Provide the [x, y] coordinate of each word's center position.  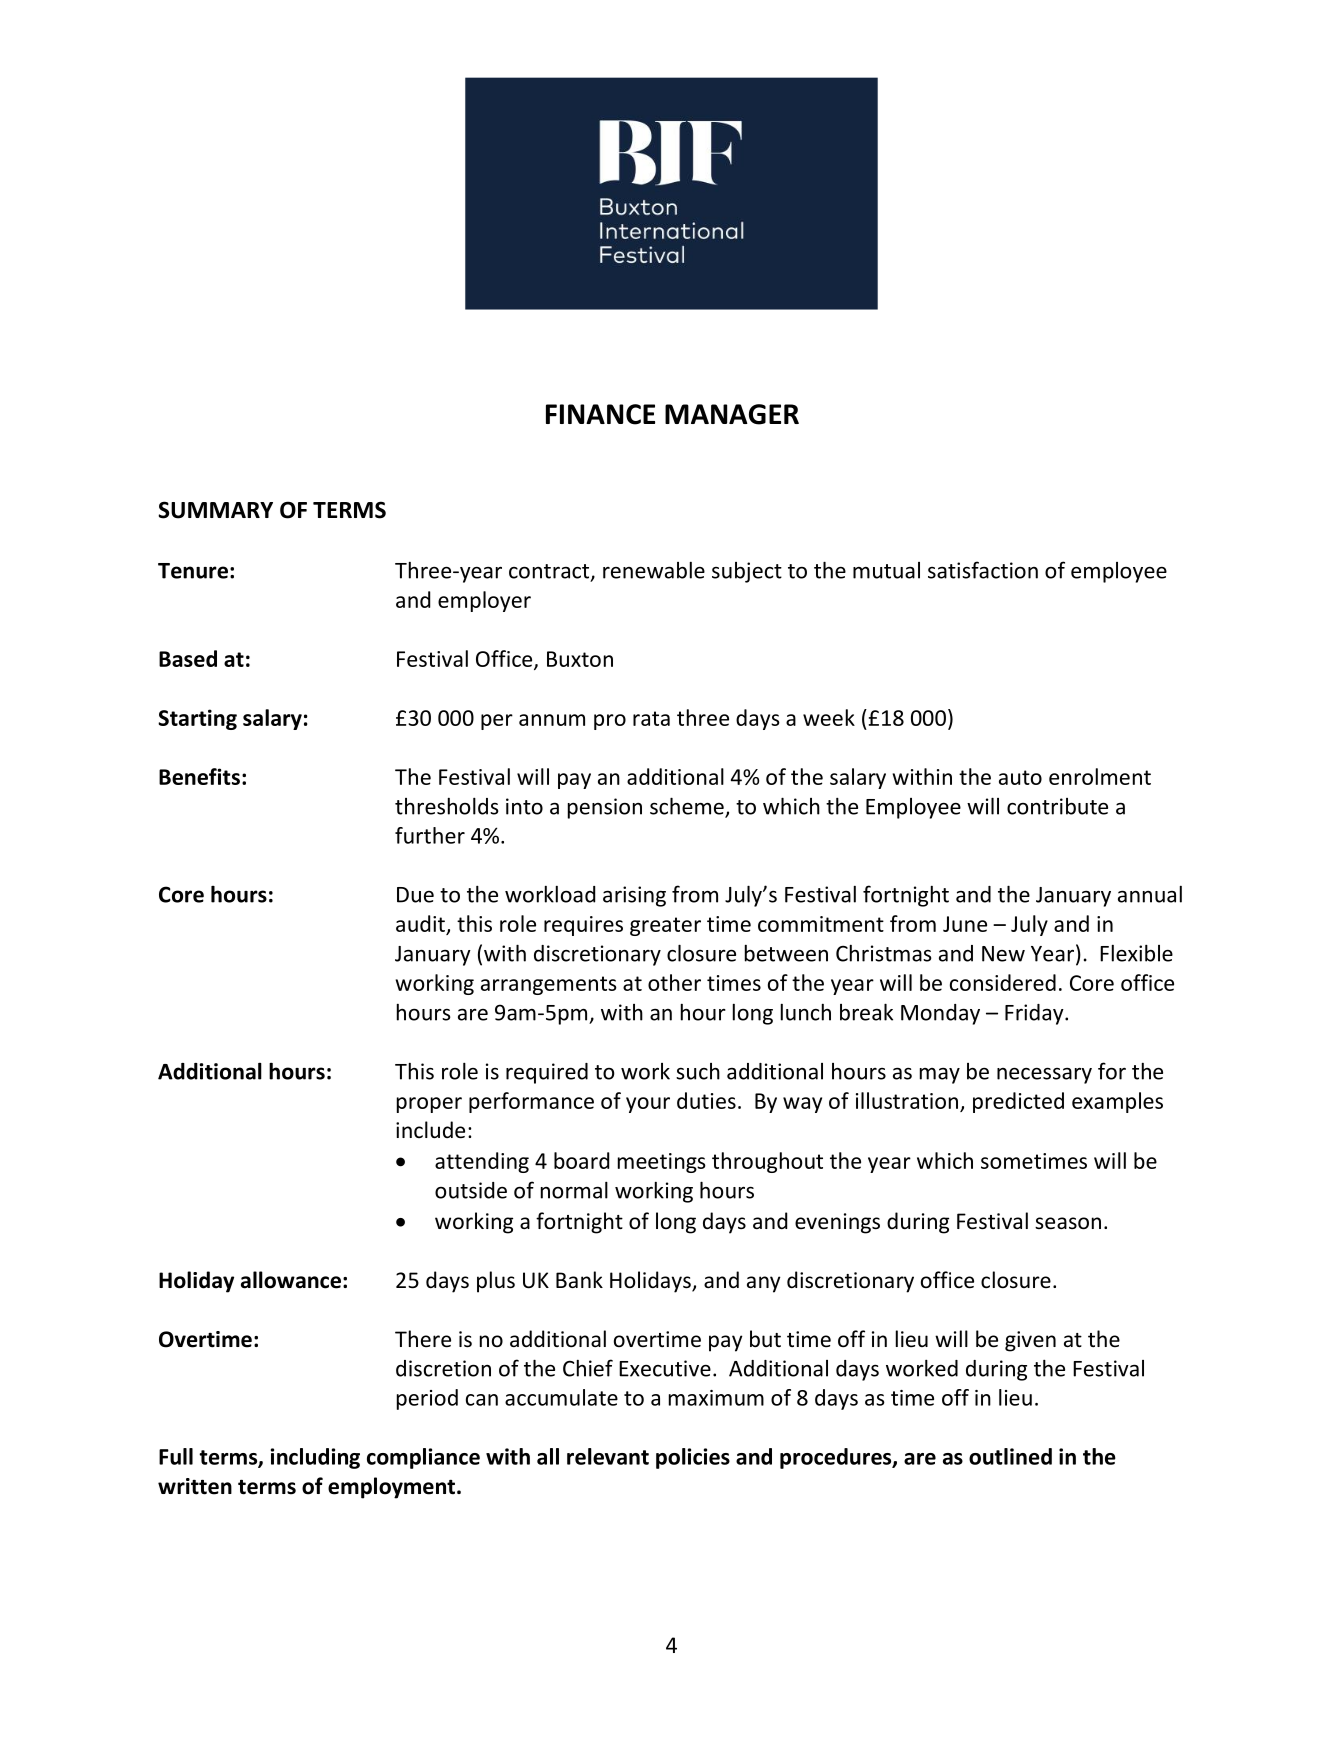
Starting [197, 719]
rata [651, 718]
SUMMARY [215, 510]
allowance [291, 1280]
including [315, 1458]
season [1068, 1223]
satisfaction [983, 570]
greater [665, 926]
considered [1003, 982]
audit [420, 923]
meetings [662, 1163]
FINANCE [600, 414]
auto [1020, 777]
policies [693, 1458]
